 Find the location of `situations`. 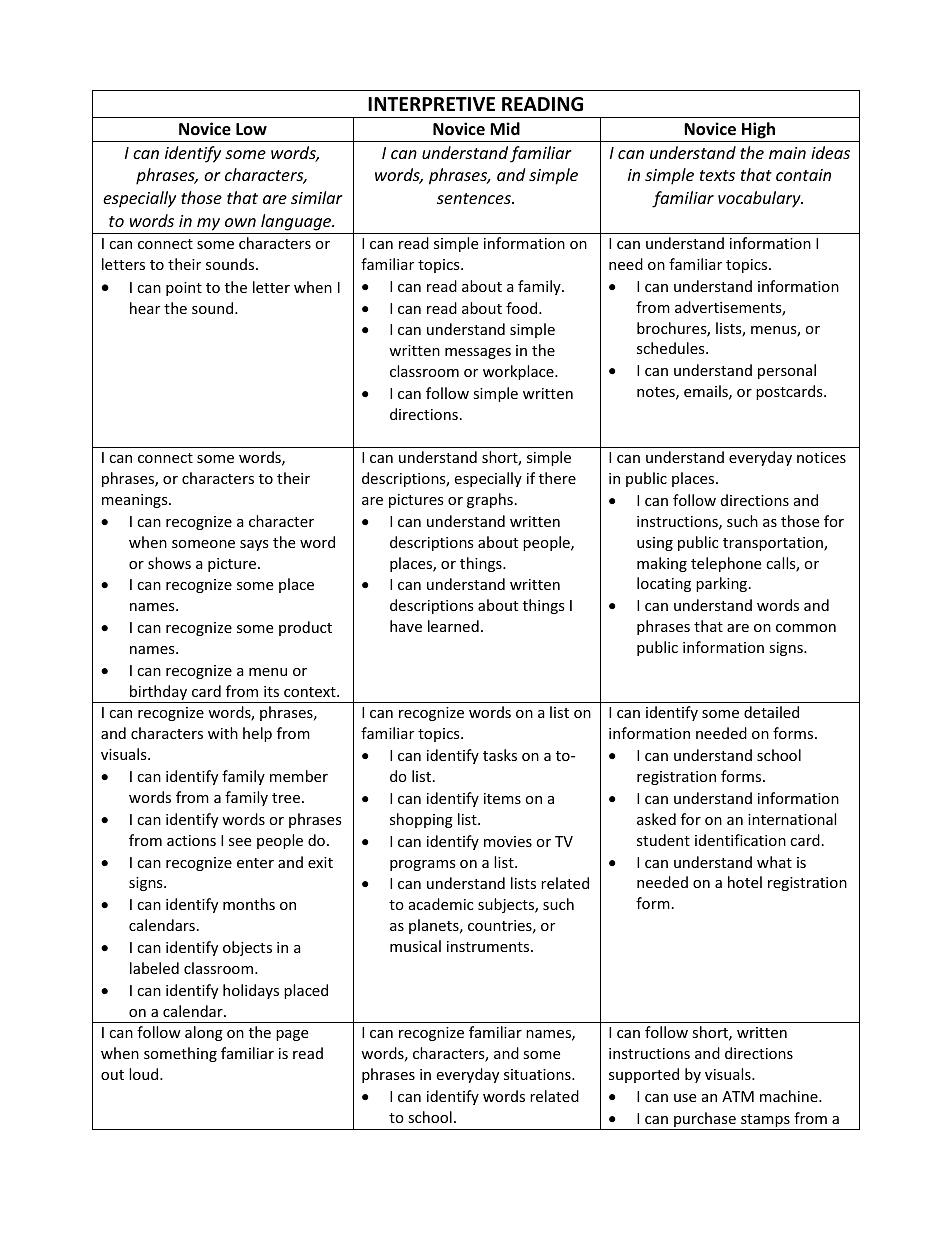

situations is located at coordinates (538, 1074).
